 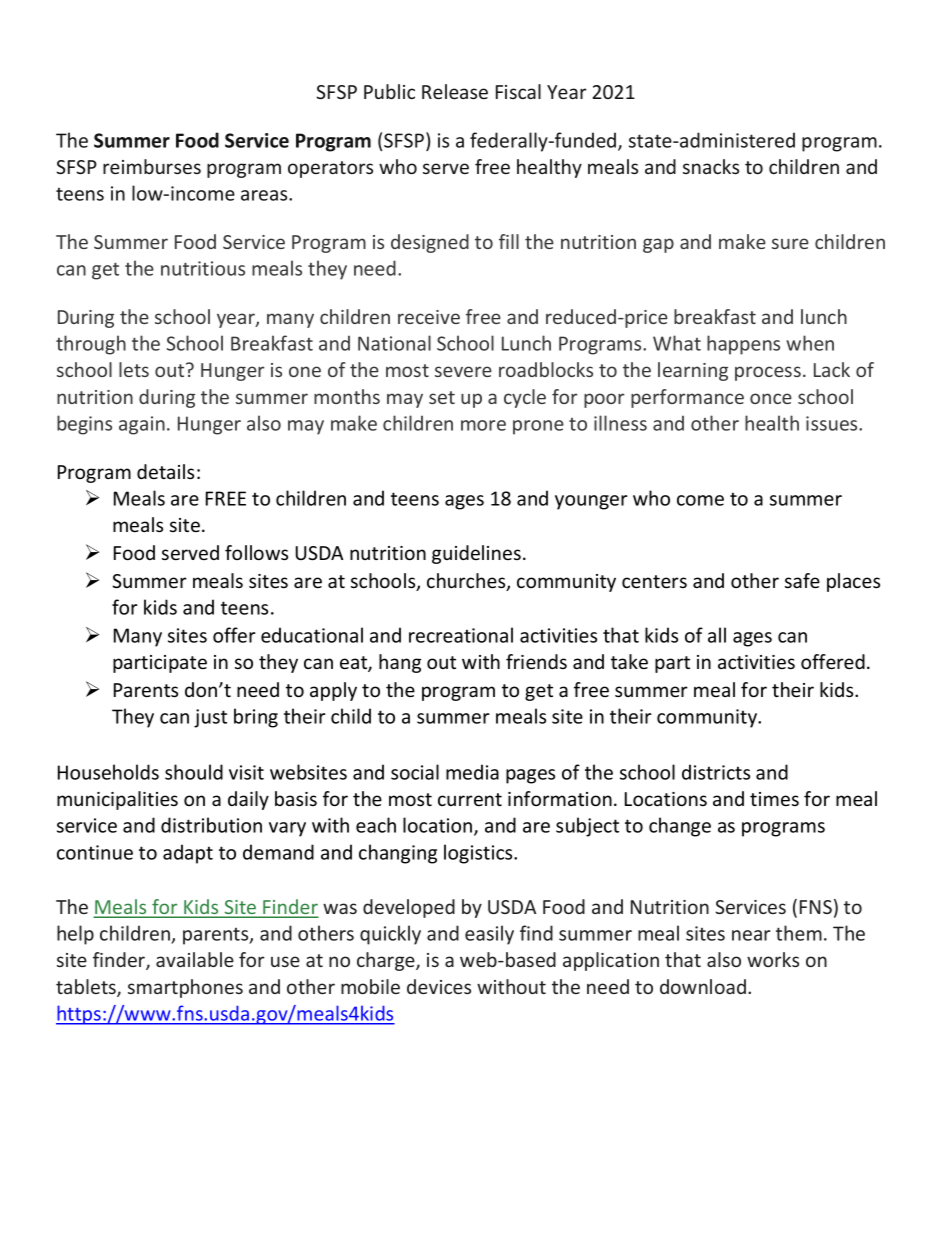 I want to click on snacks, so click(x=711, y=166).
